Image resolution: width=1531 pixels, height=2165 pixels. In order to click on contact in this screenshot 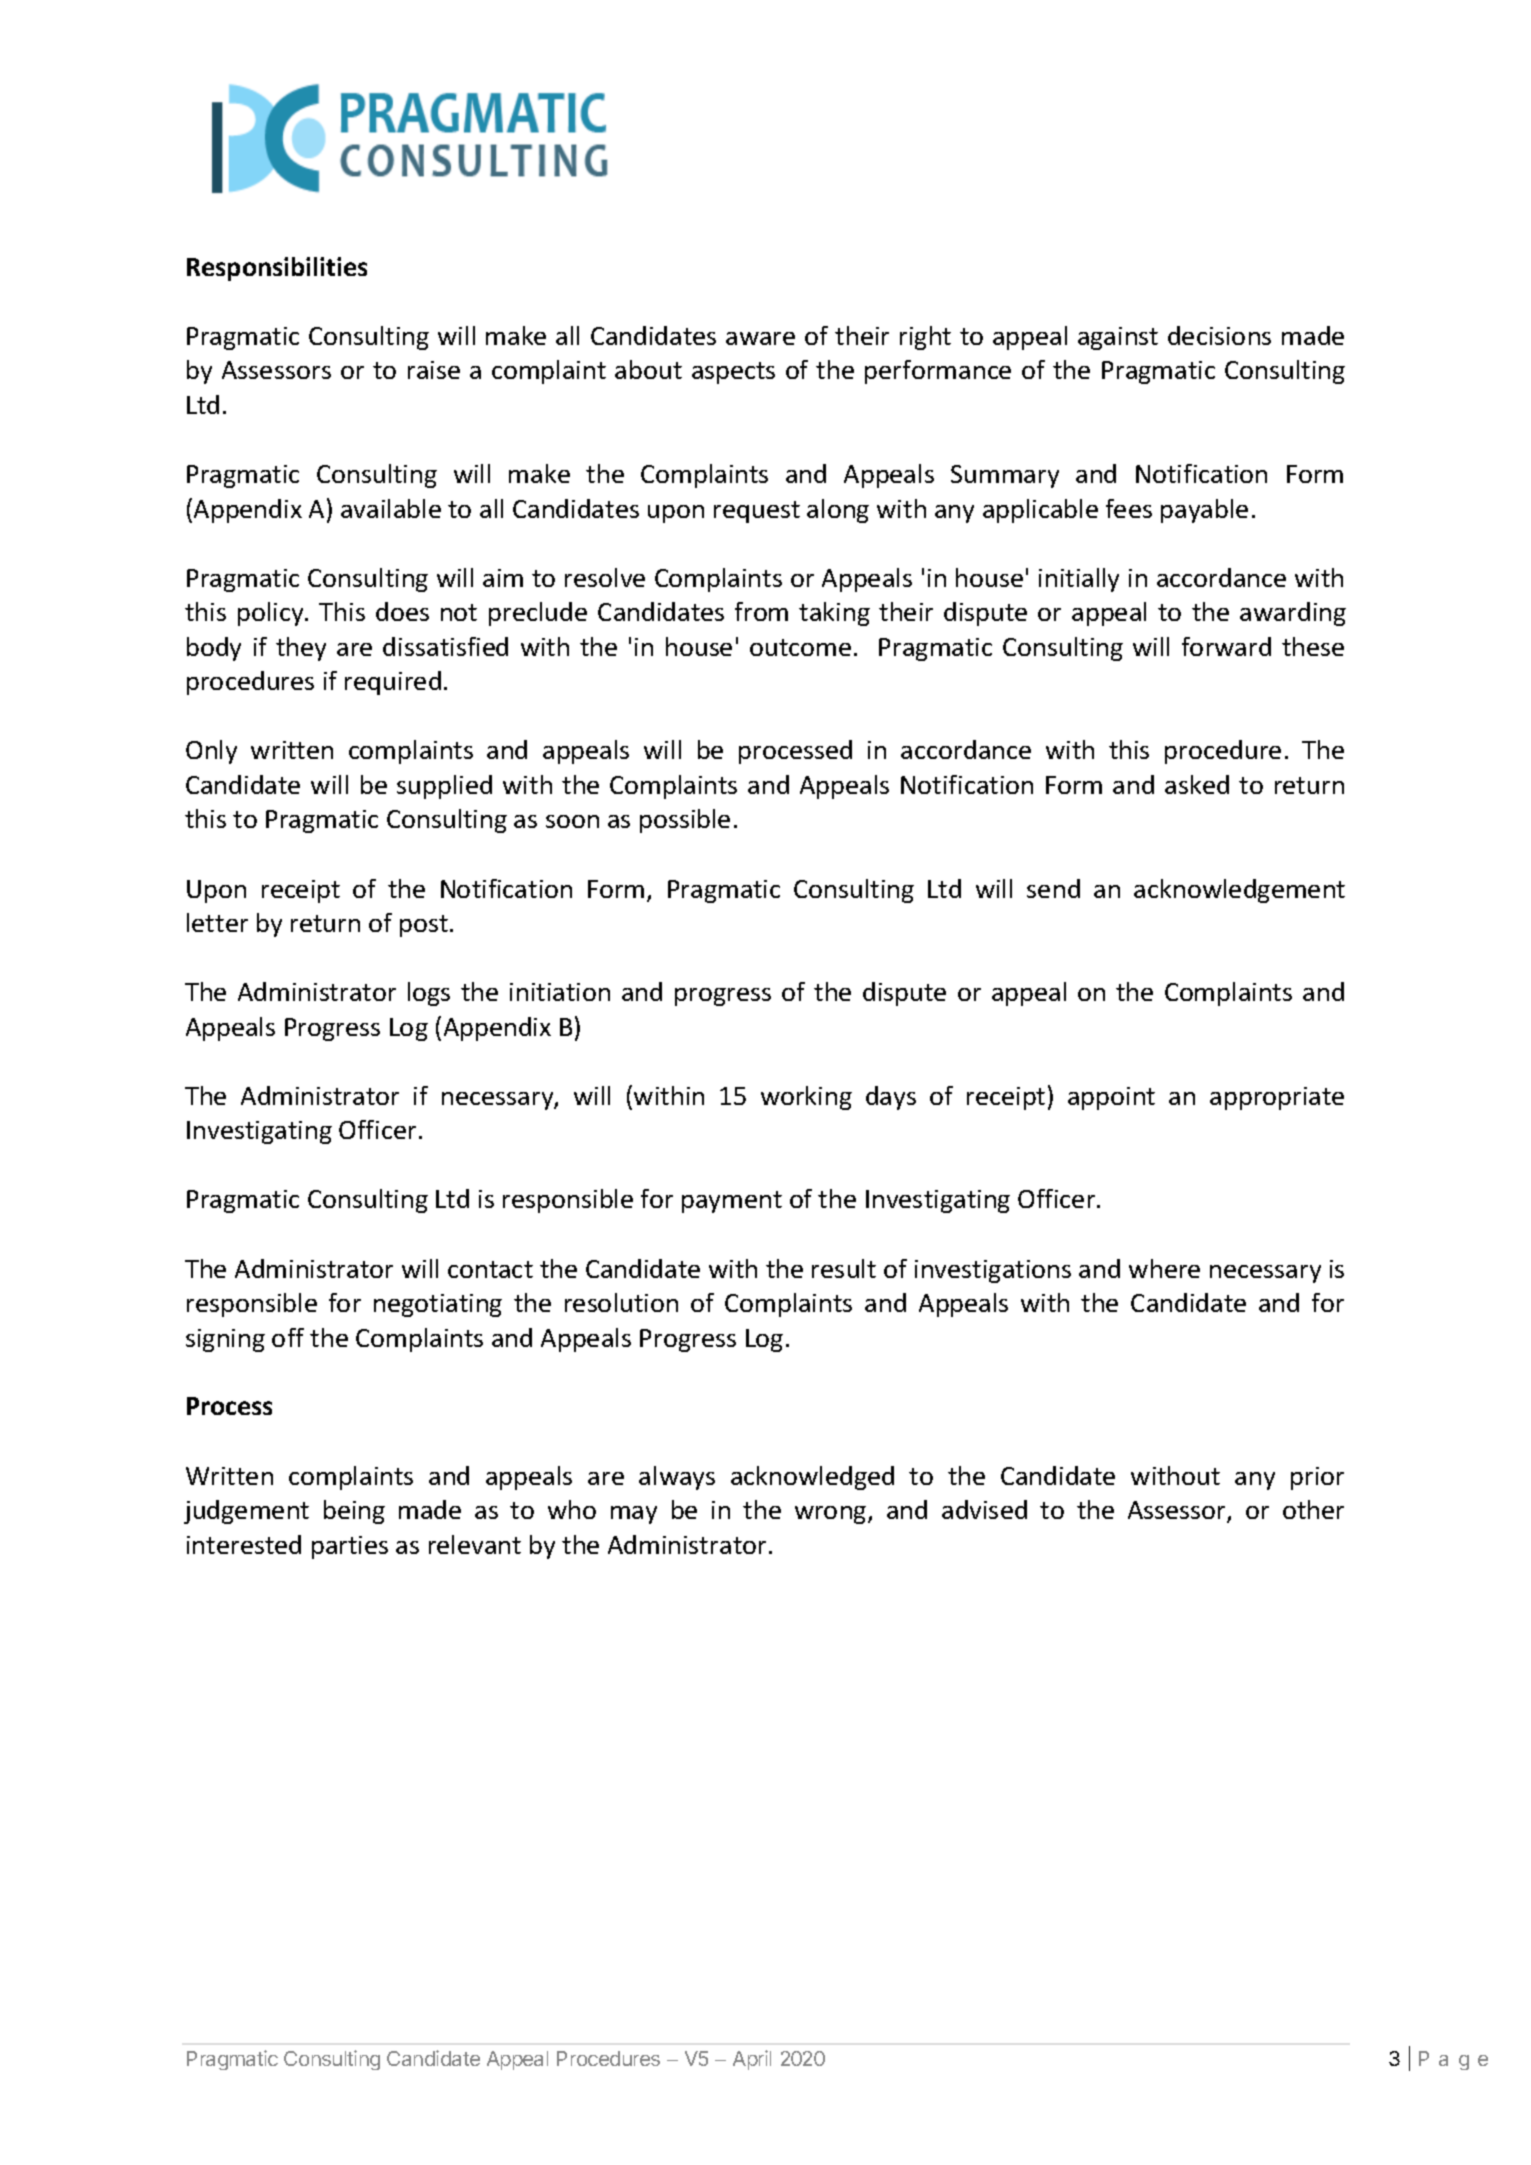, I will do `click(490, 1269)`.
